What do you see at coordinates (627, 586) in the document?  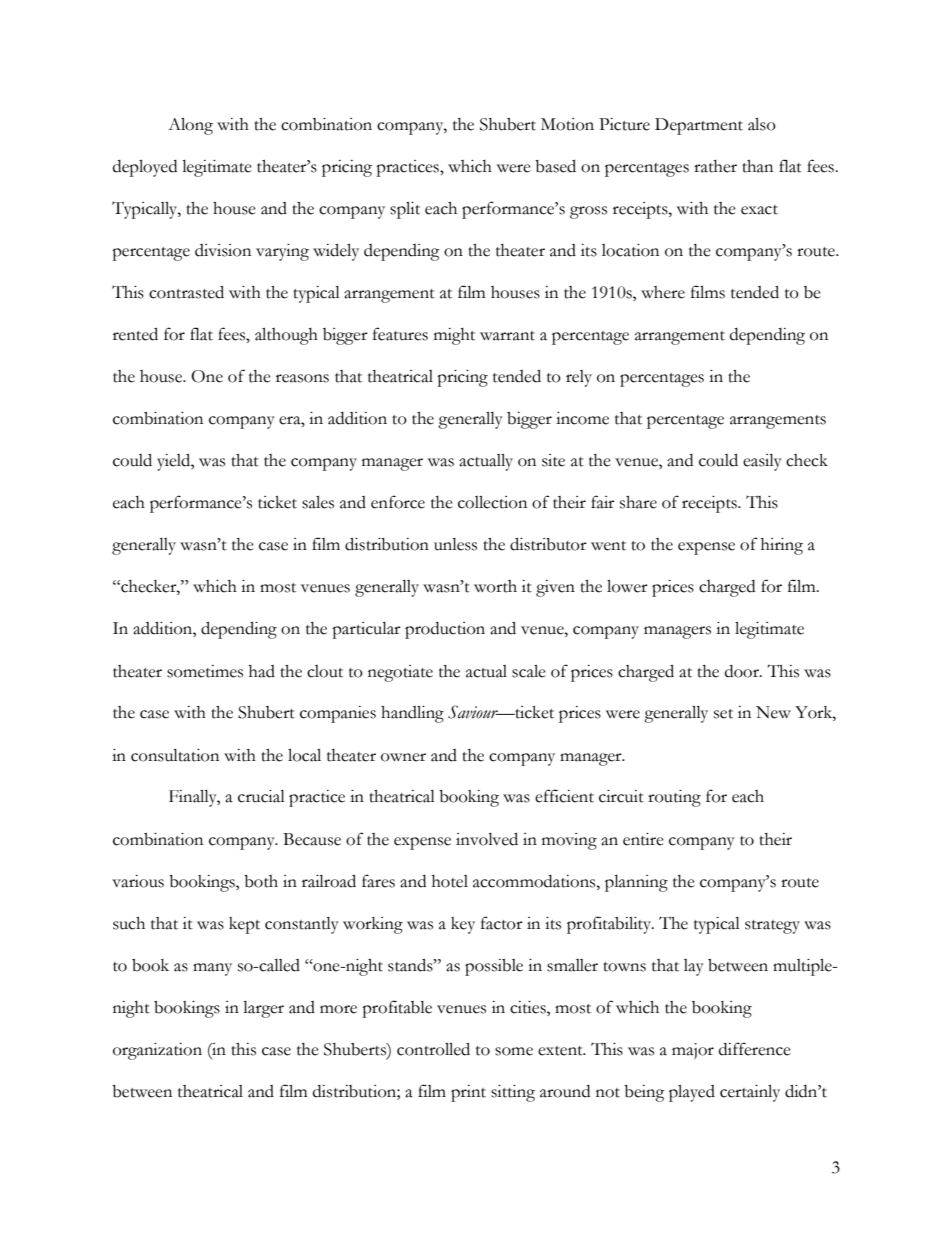 I see `lower` at bounding box center [627, 586].
